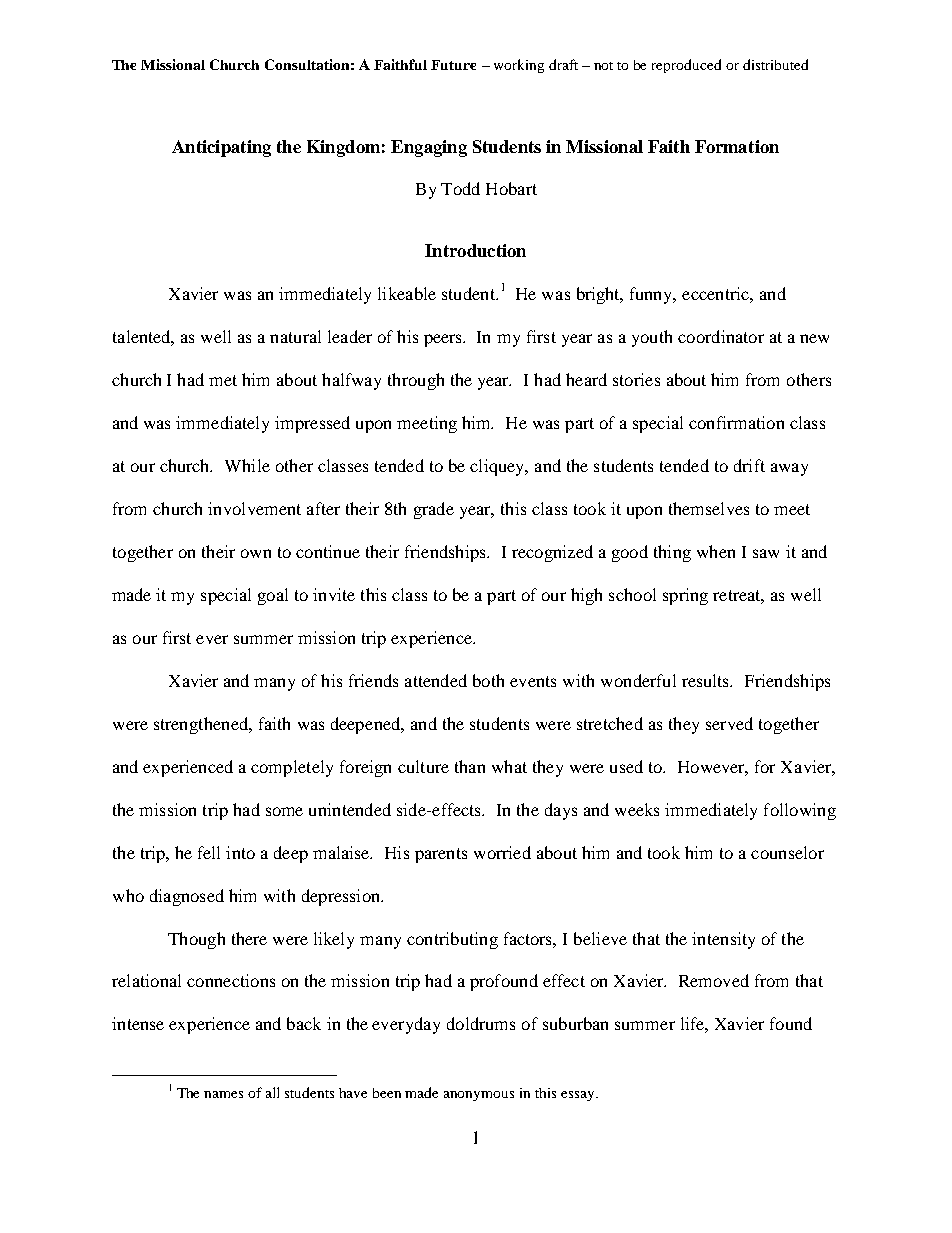 The height and width of the document is (1233, 952). Describe the element at coordinates (256, 553) in the document. I see `own` at that location.
